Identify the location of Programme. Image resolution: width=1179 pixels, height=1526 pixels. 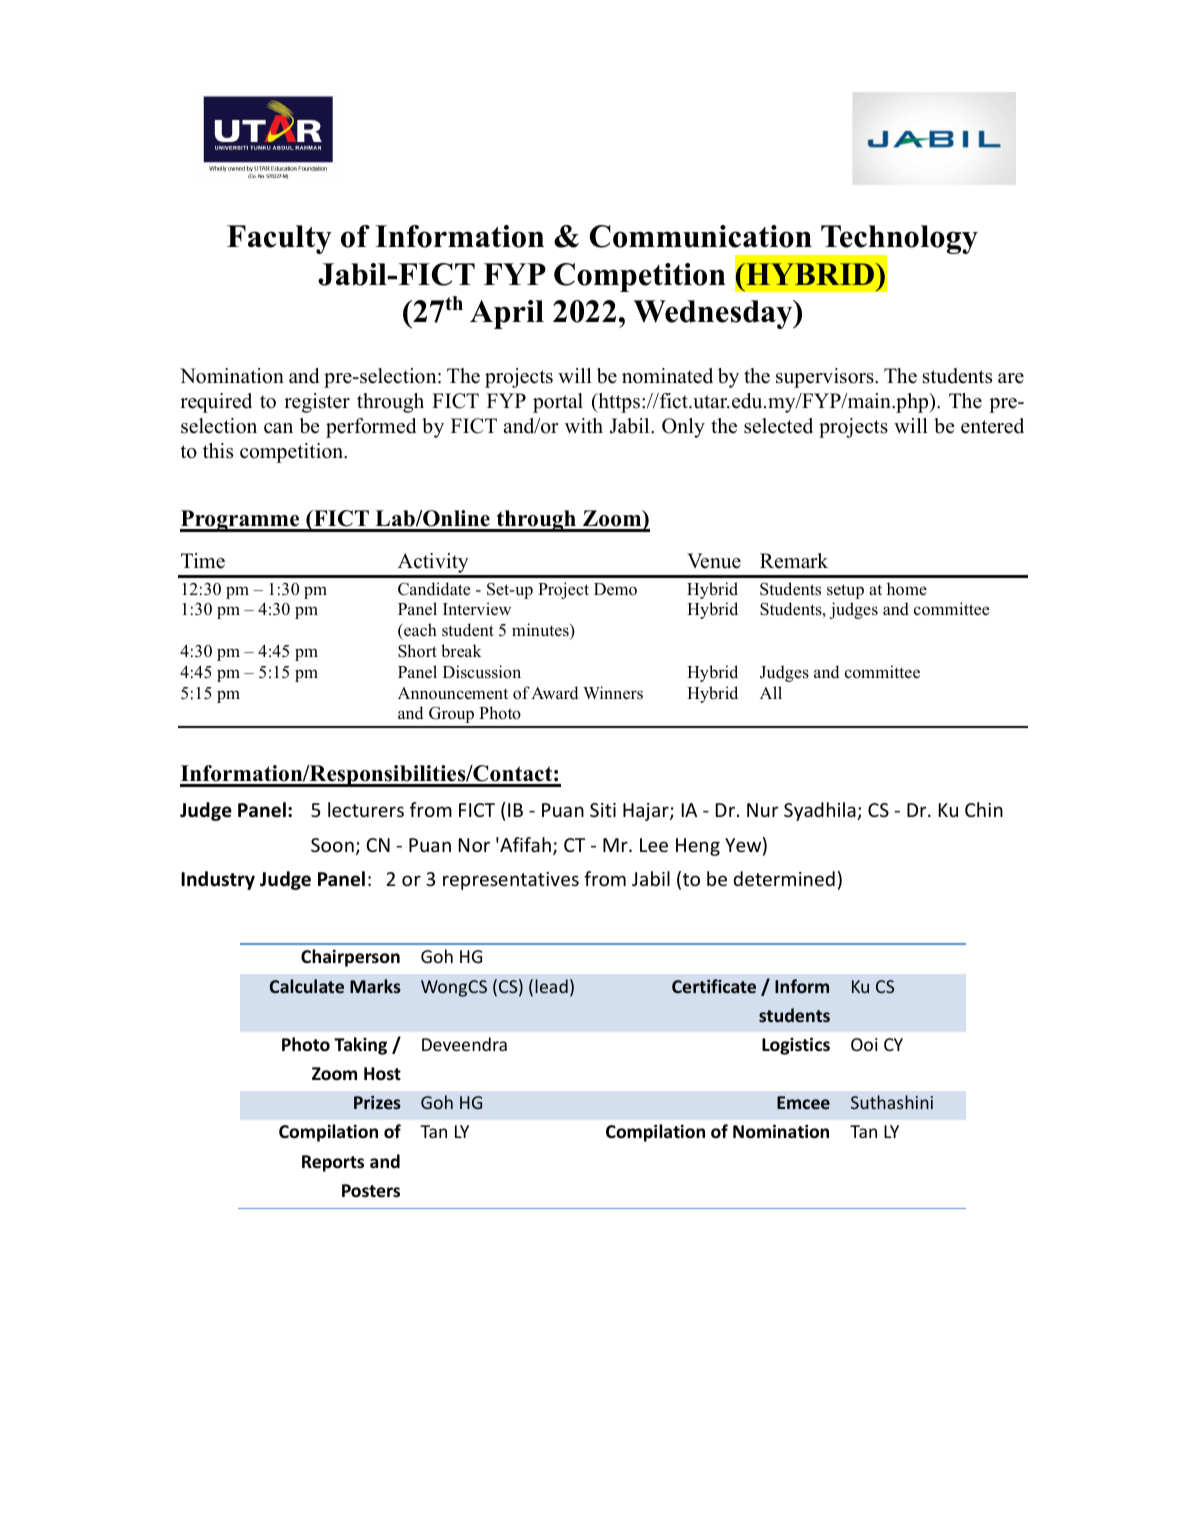
(241, 521).
